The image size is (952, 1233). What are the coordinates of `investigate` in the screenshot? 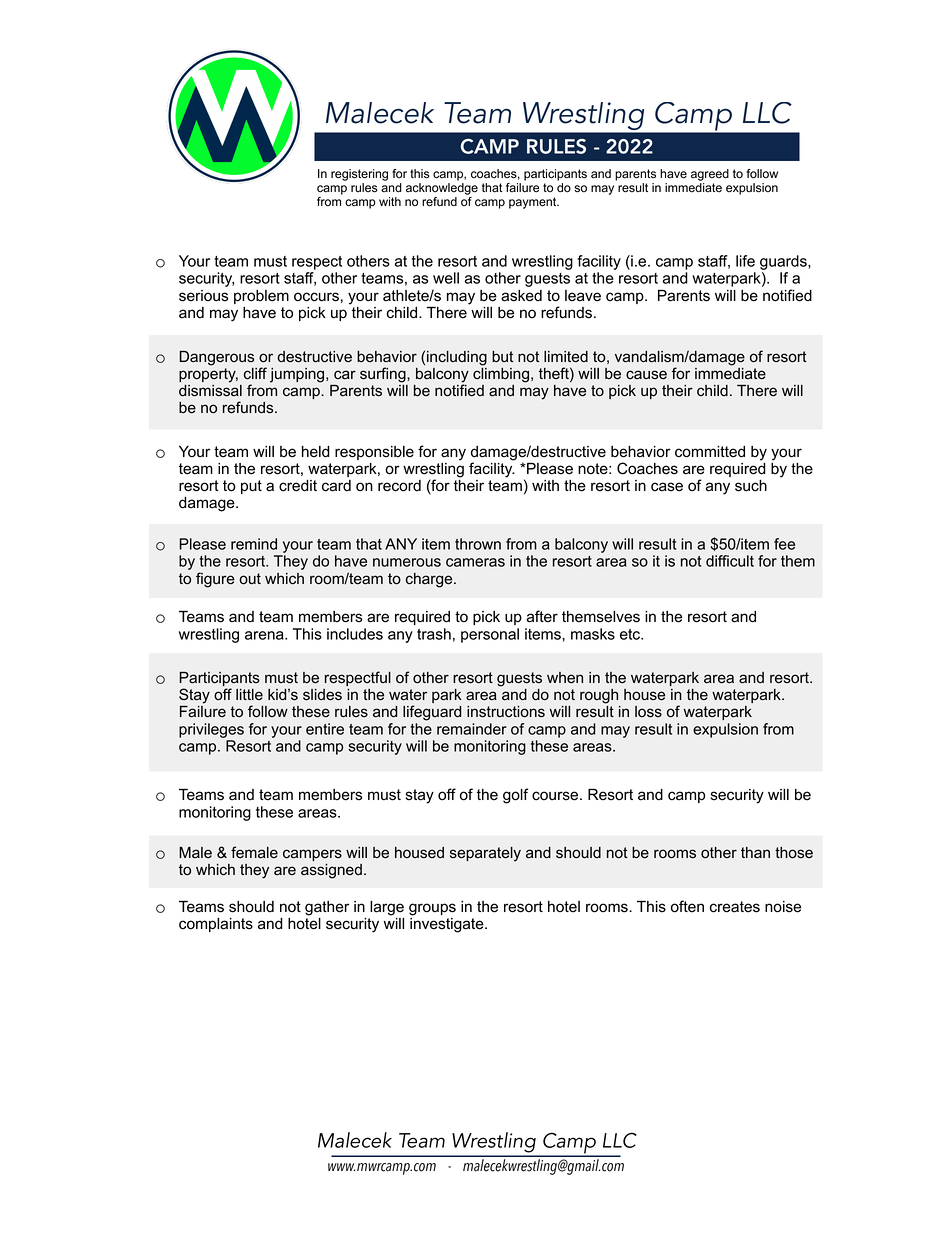 It's located at (448, 925).
